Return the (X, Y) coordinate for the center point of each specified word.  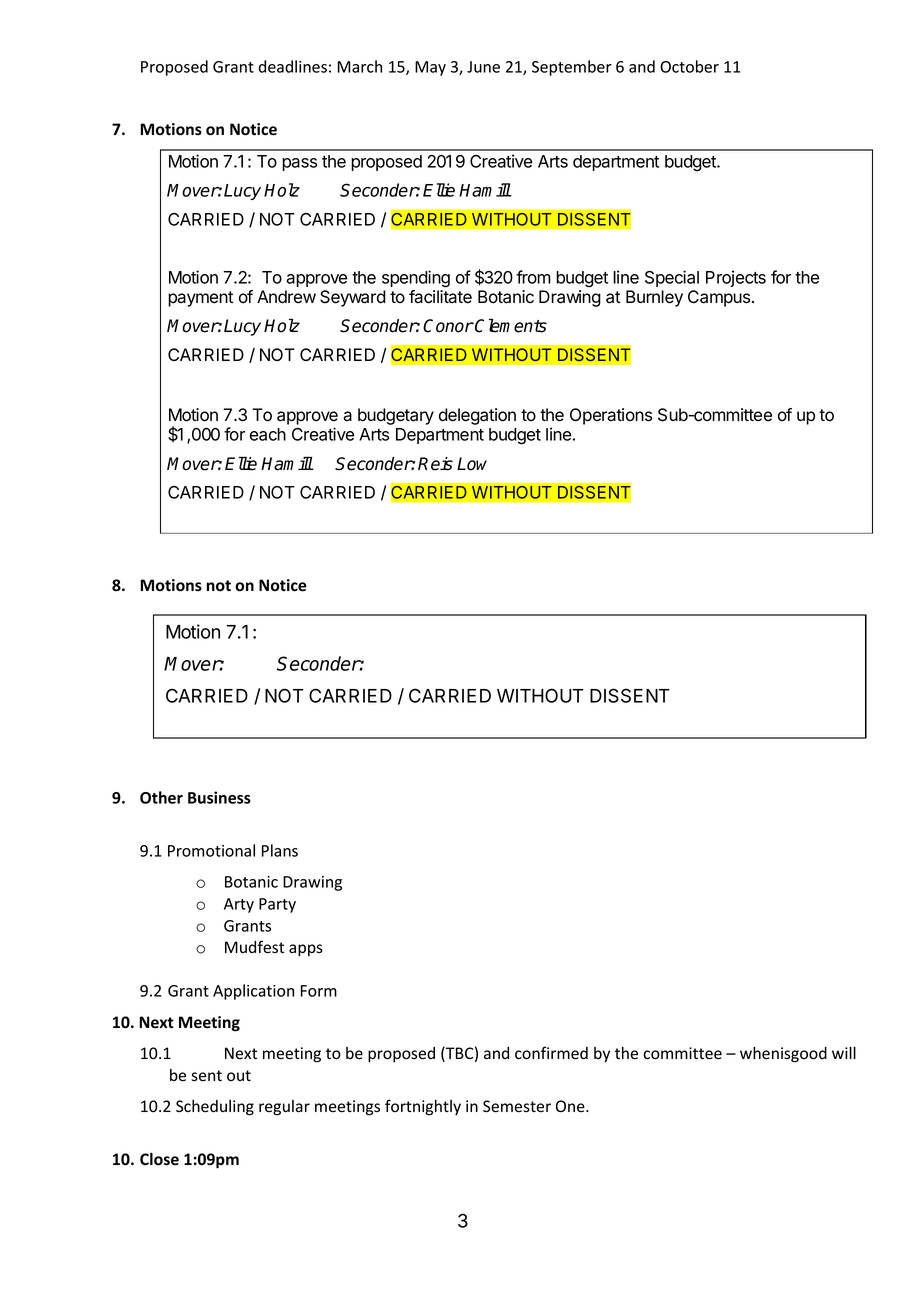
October (689, 66)
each (268, 434)
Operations (611, 416)
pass (299, 164)
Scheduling (215, 1108)
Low (472, 464)
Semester (517, 1106)
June (483, 67)
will (844, 1053)
